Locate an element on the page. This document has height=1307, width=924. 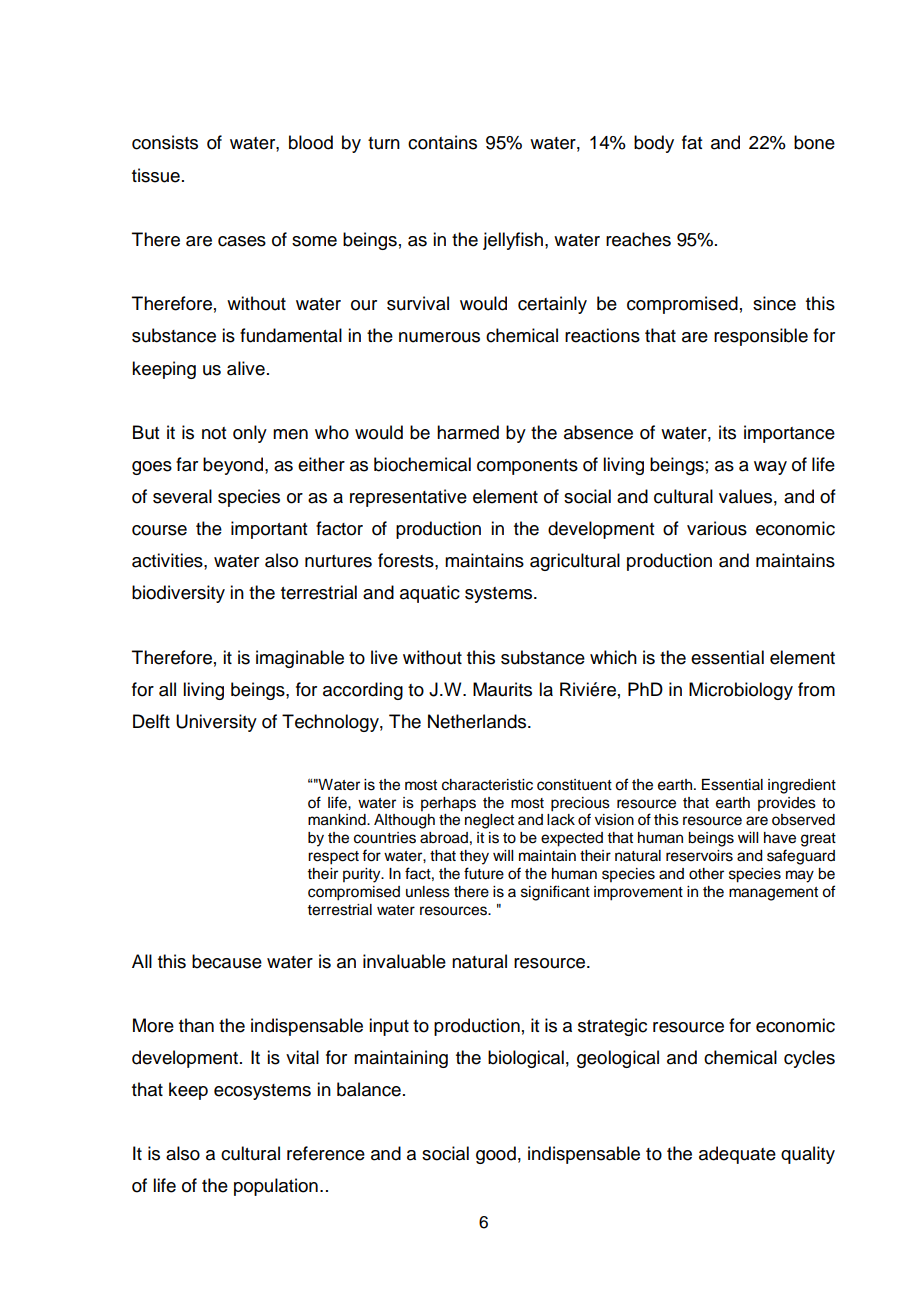
adequate is located at coordinates (737, 1155).
